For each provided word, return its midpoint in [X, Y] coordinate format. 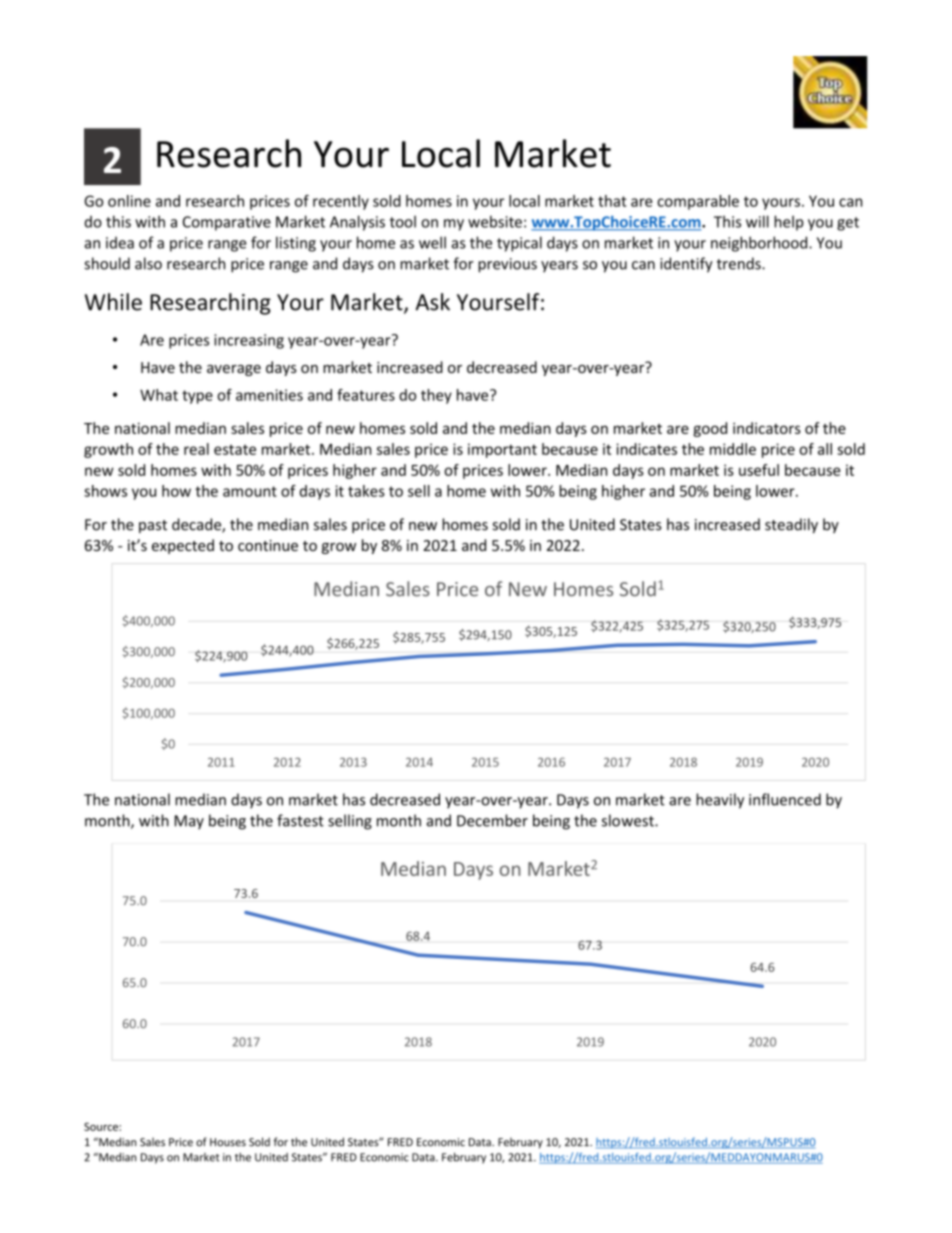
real [196, 449]
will [757, 221]
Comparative [227, 223]
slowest [629, 820]
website [495, 221]
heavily [720, 801]
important [502, 450]
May [189, 822]
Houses [228, 1142]
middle [733, 449]
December [492, 820]
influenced [785, 799]
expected [183, 546]
